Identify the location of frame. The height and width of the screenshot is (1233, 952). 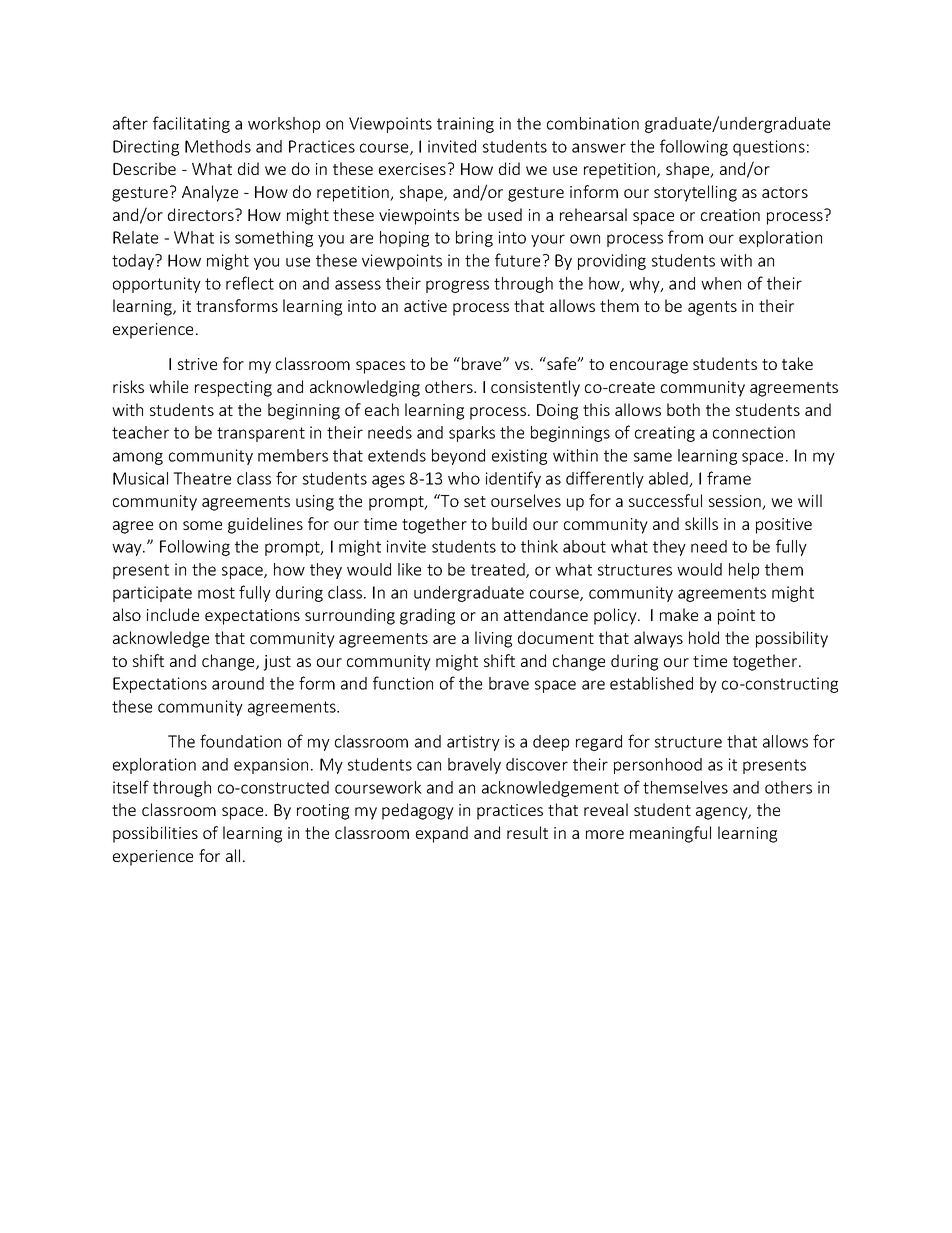
(729, 478).
